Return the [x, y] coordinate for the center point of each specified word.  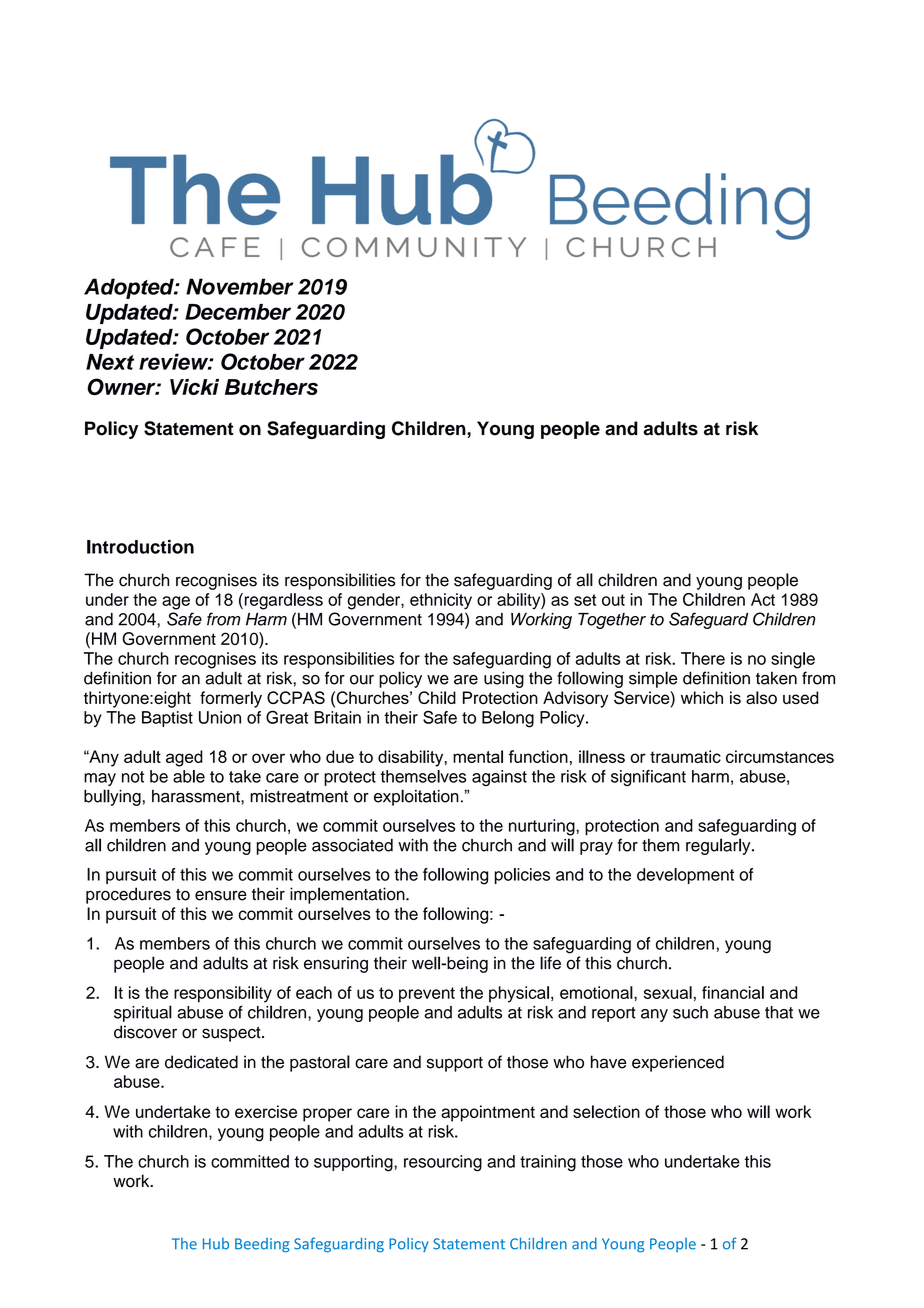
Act [763, 599]
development [685, 876]
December [238, 312]
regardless [282, 601]
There [703, 658]
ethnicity [441, 601]
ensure [221, 895]
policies [522, 876]
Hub [216, 1244]
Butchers [271, 387]
